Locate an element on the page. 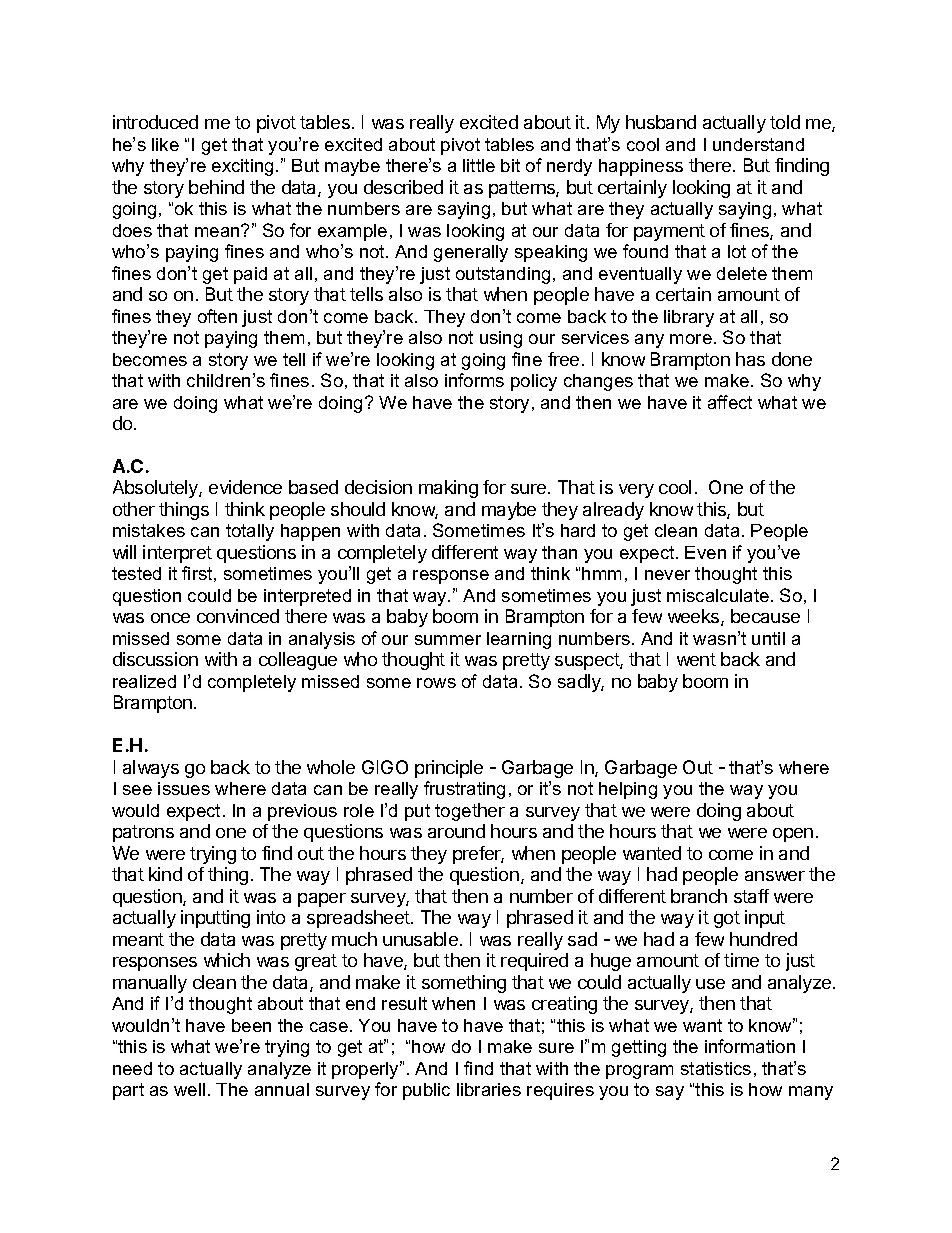  like is located at coordinates (165, 144).
